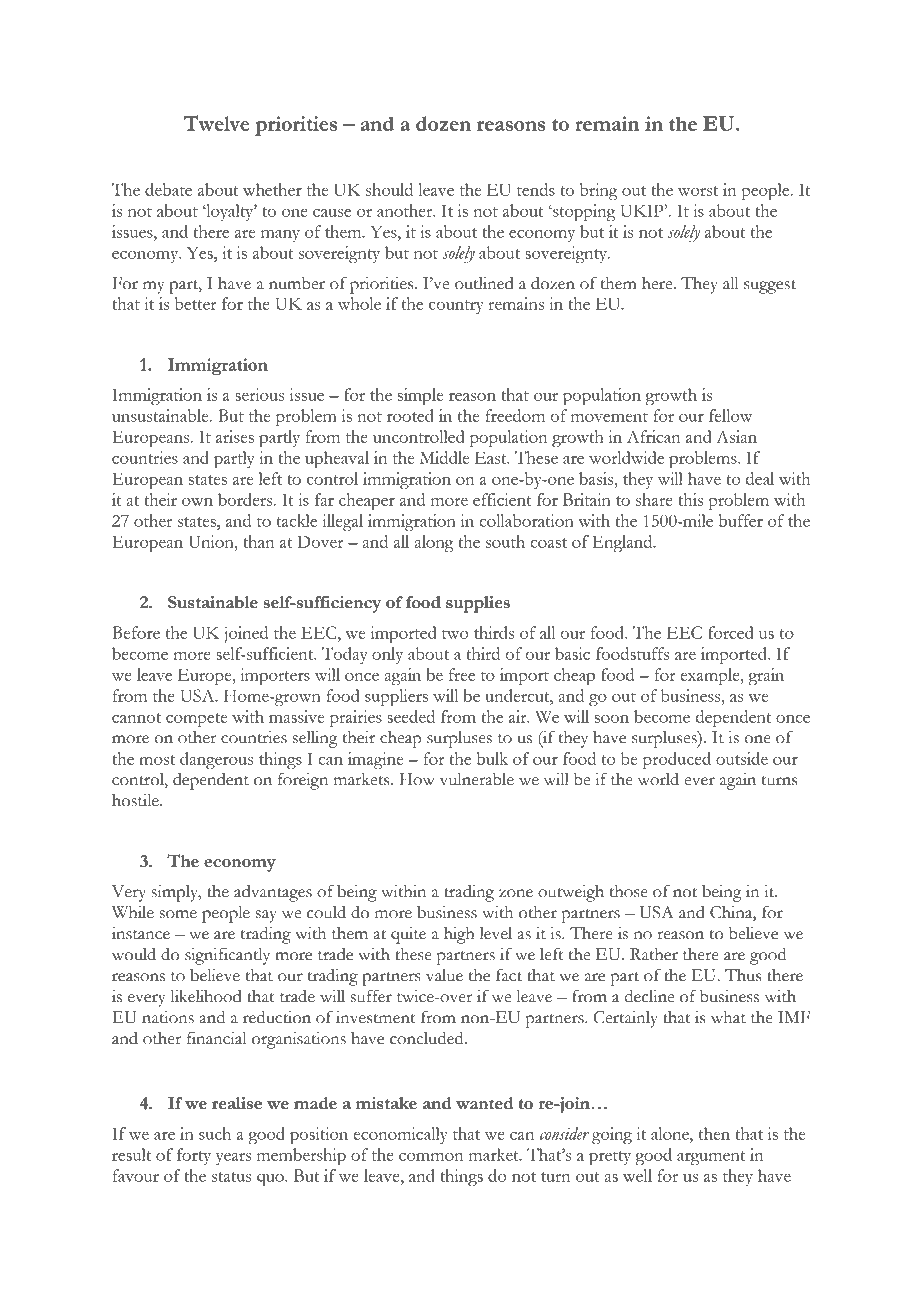 The image size is (924, 1308). I want to click on high, so click(459, 935).
